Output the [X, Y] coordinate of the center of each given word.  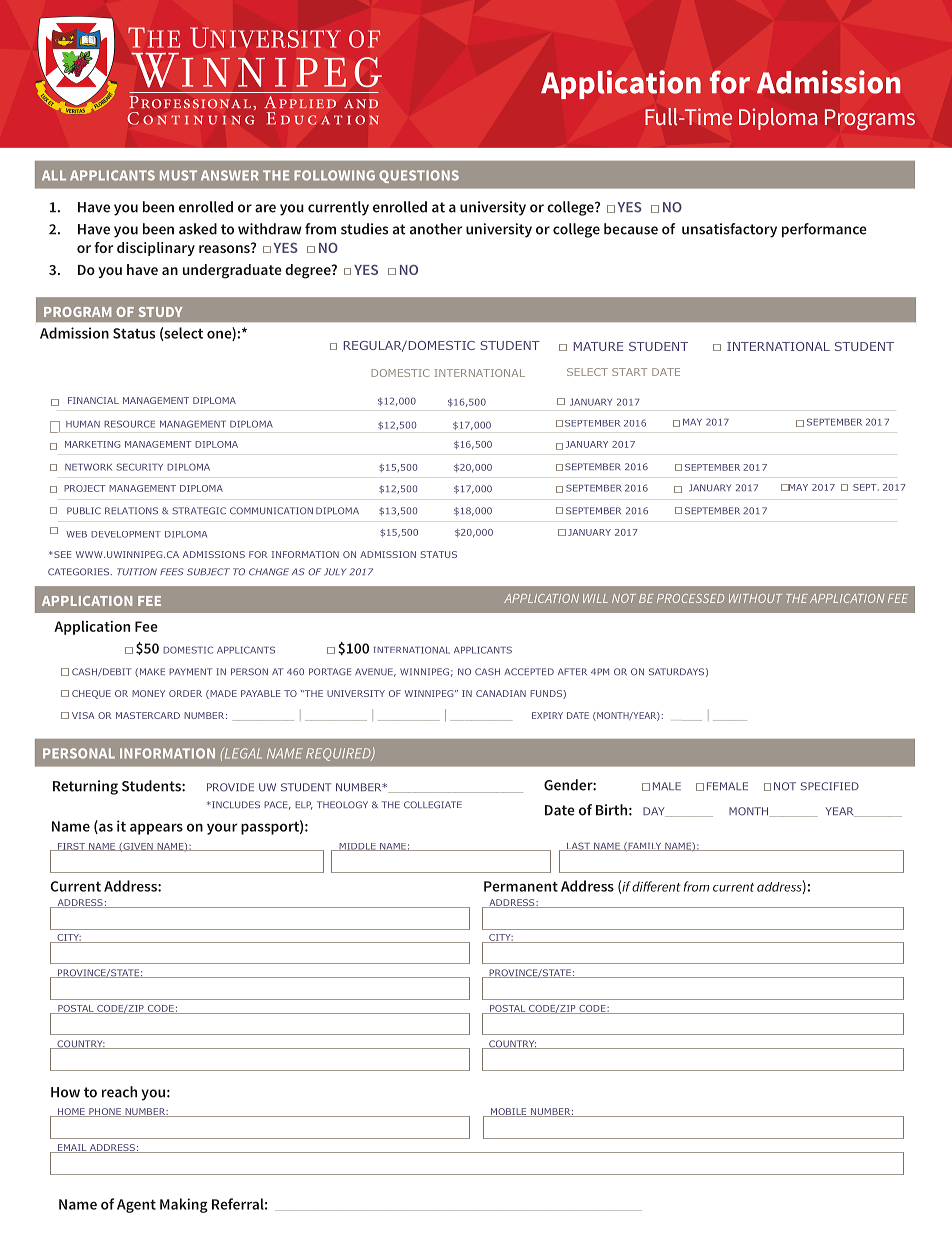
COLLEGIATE [433, 805]
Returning [85, 787]
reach [119, 1092]
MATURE [598, 346]
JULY [335, 572]
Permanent [521, 886]
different [656, 886]
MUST [178, 175]
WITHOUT [755, 598]
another [436, 229]
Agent [136, 1206]
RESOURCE [129, 424]
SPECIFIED [830, 786]
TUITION [137, 572]
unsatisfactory [729, 230]
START [629, 372]
